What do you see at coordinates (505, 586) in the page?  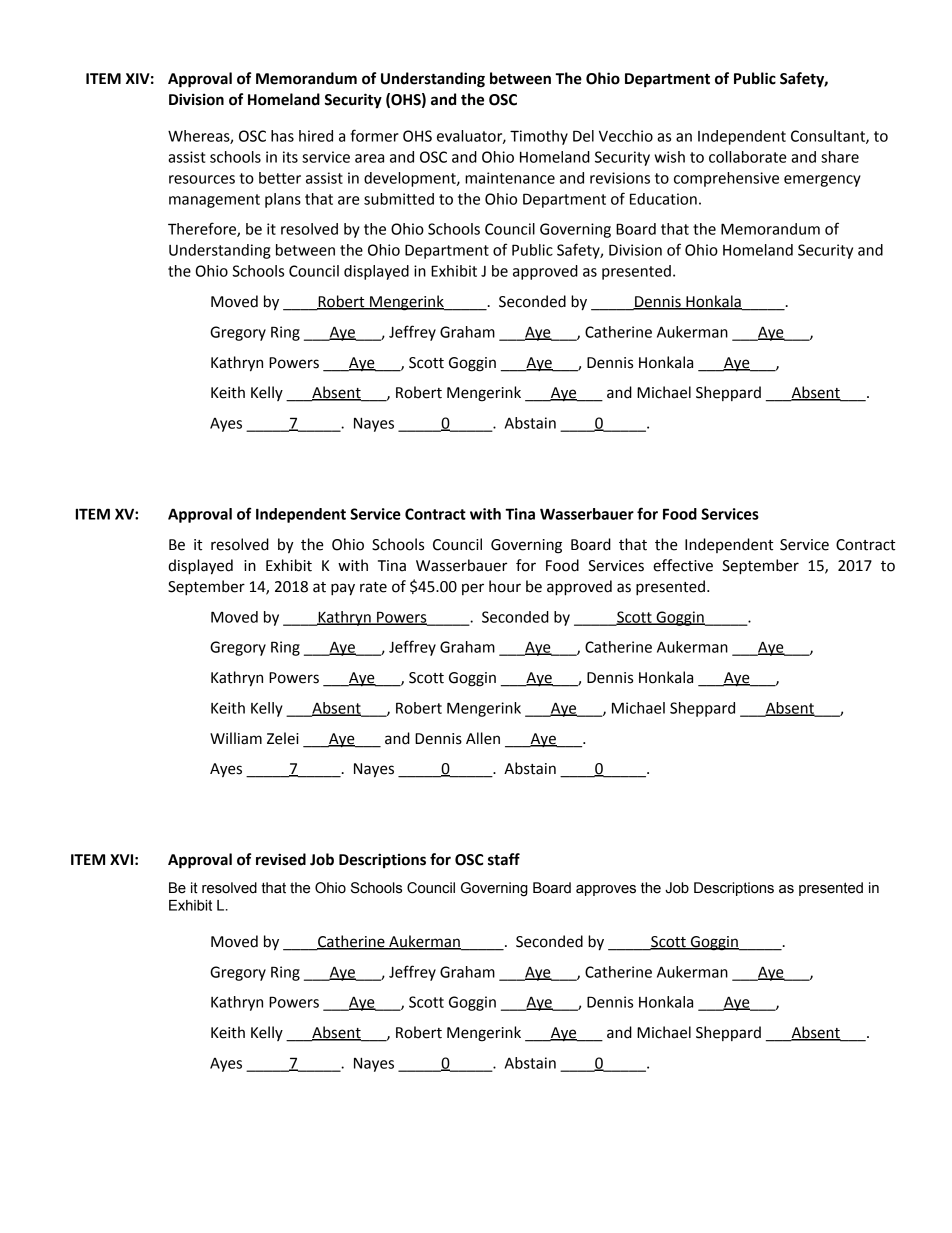 I see `hour` at bounding box center [505, 586].
